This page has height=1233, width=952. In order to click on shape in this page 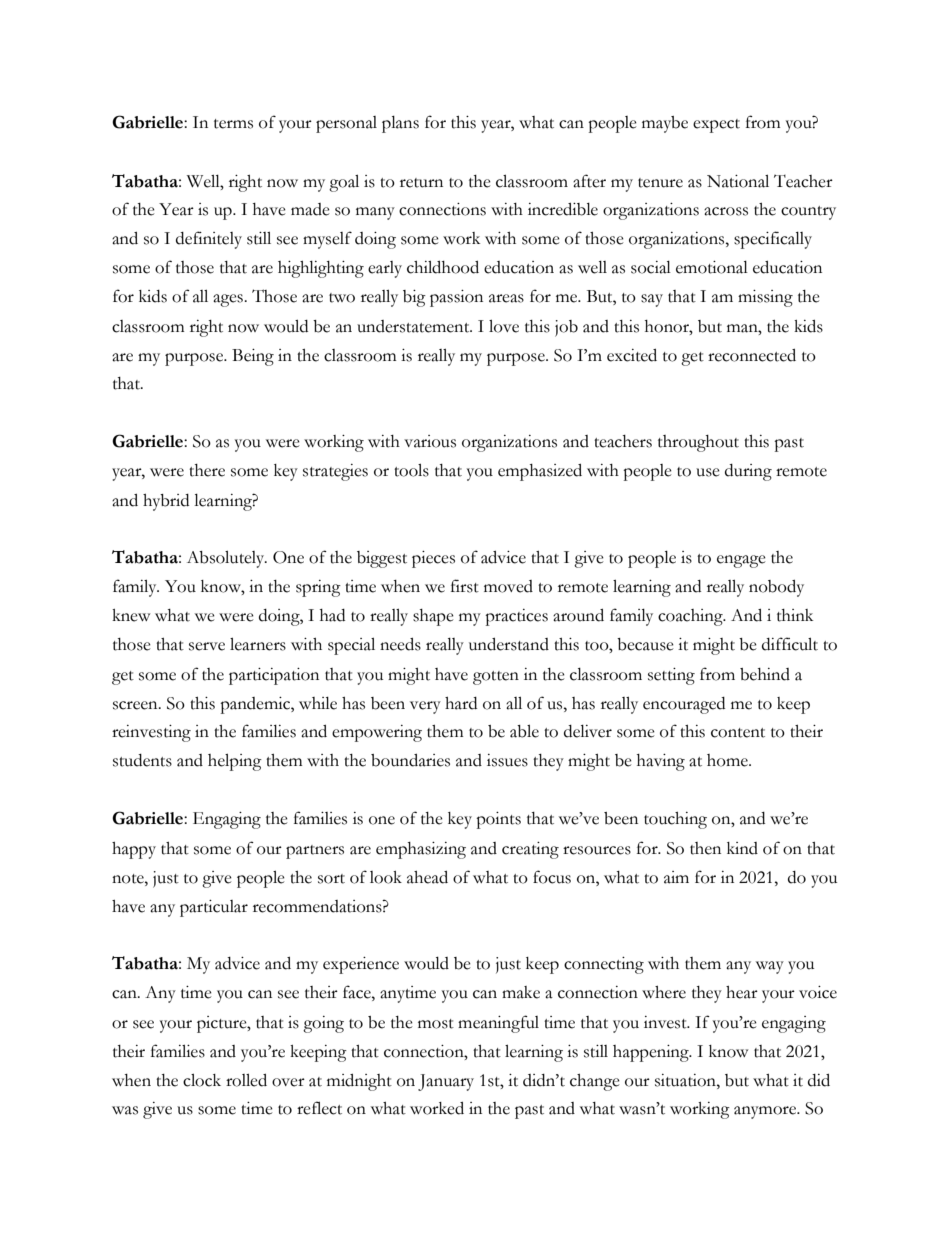, I will do `click(433, 617)`.
